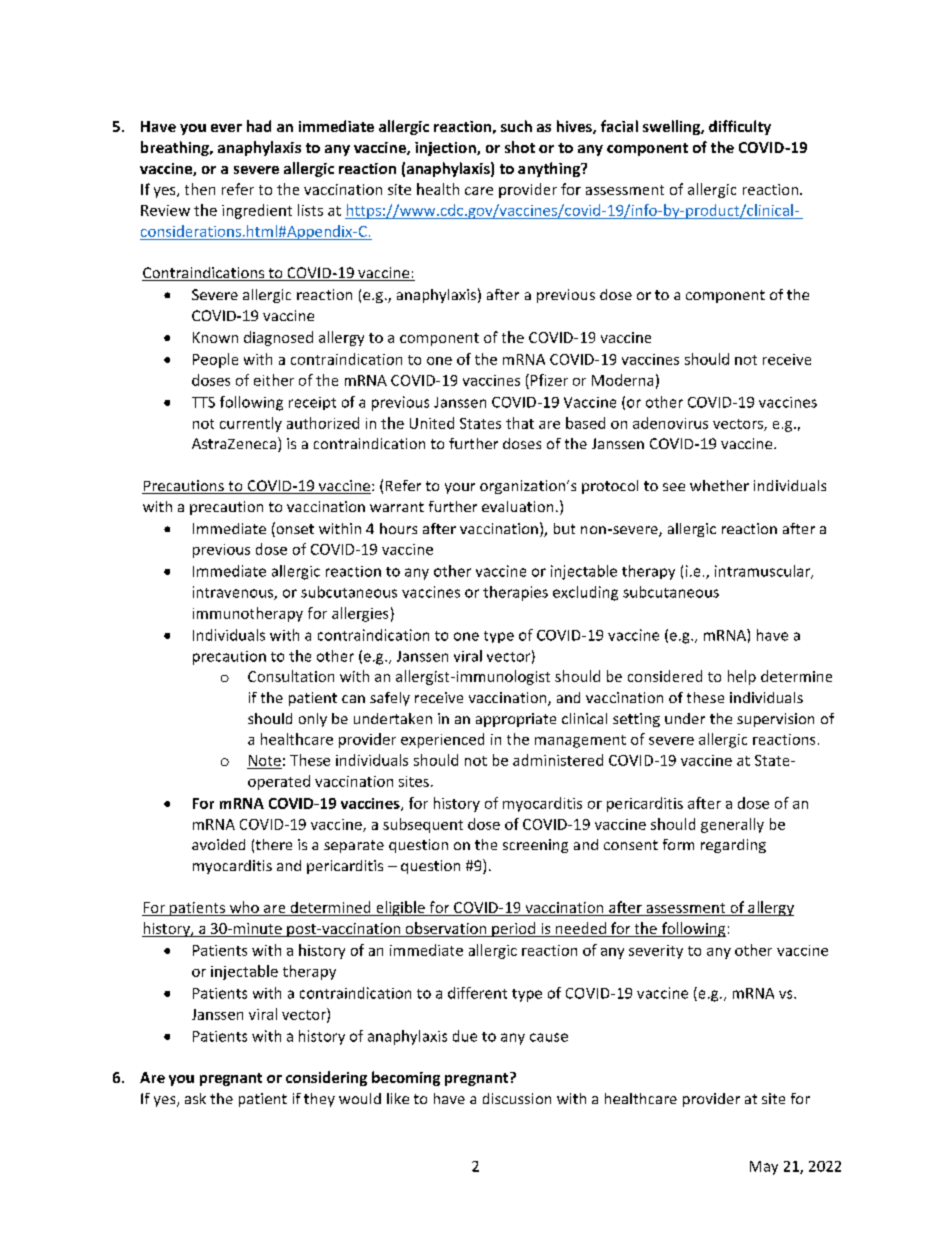 The width and height of the document is (952, 1233). Describe the element at coordinates (446, 149) in the document. I see `injection` at that location.
